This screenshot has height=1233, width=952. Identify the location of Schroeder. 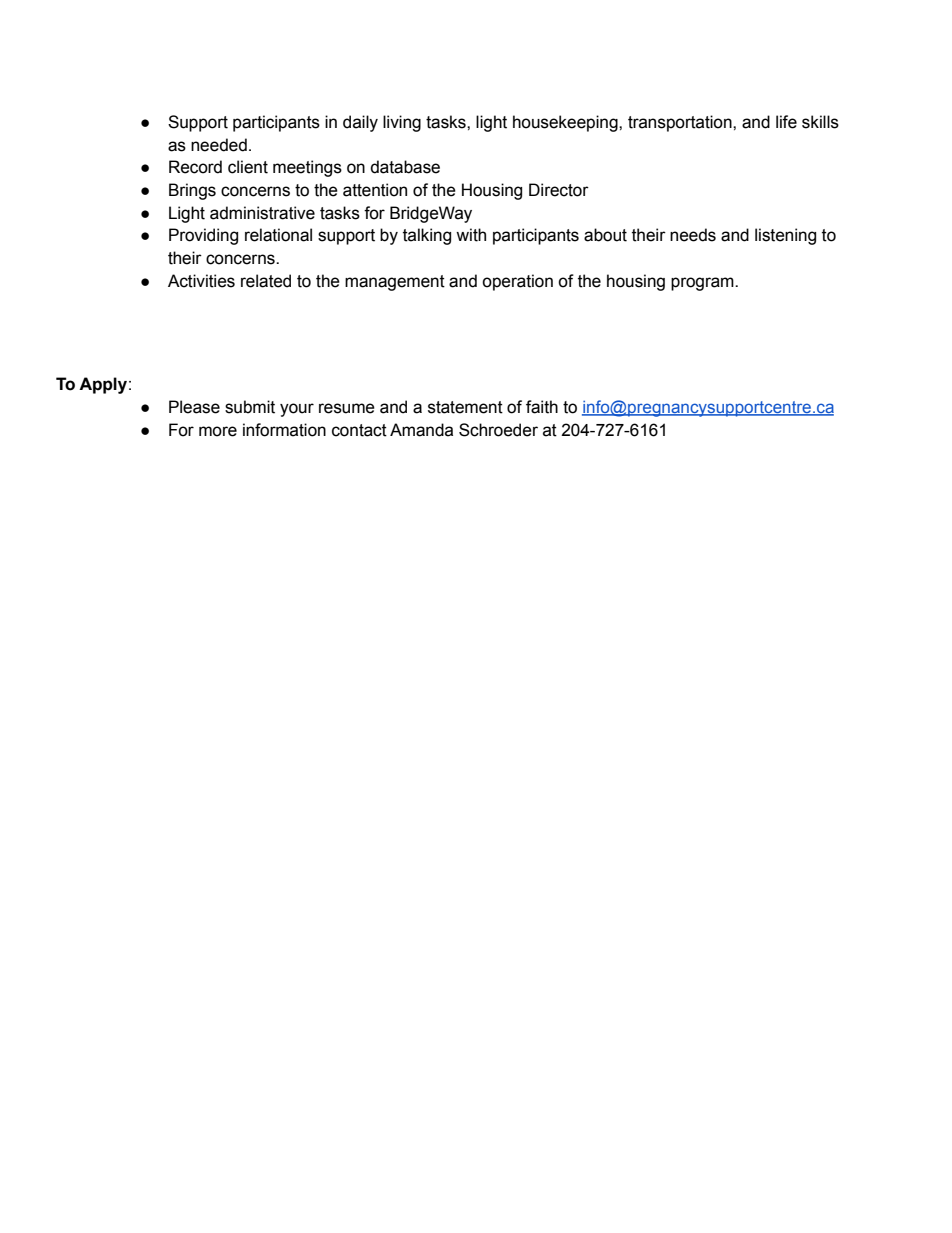
(498, 430).
